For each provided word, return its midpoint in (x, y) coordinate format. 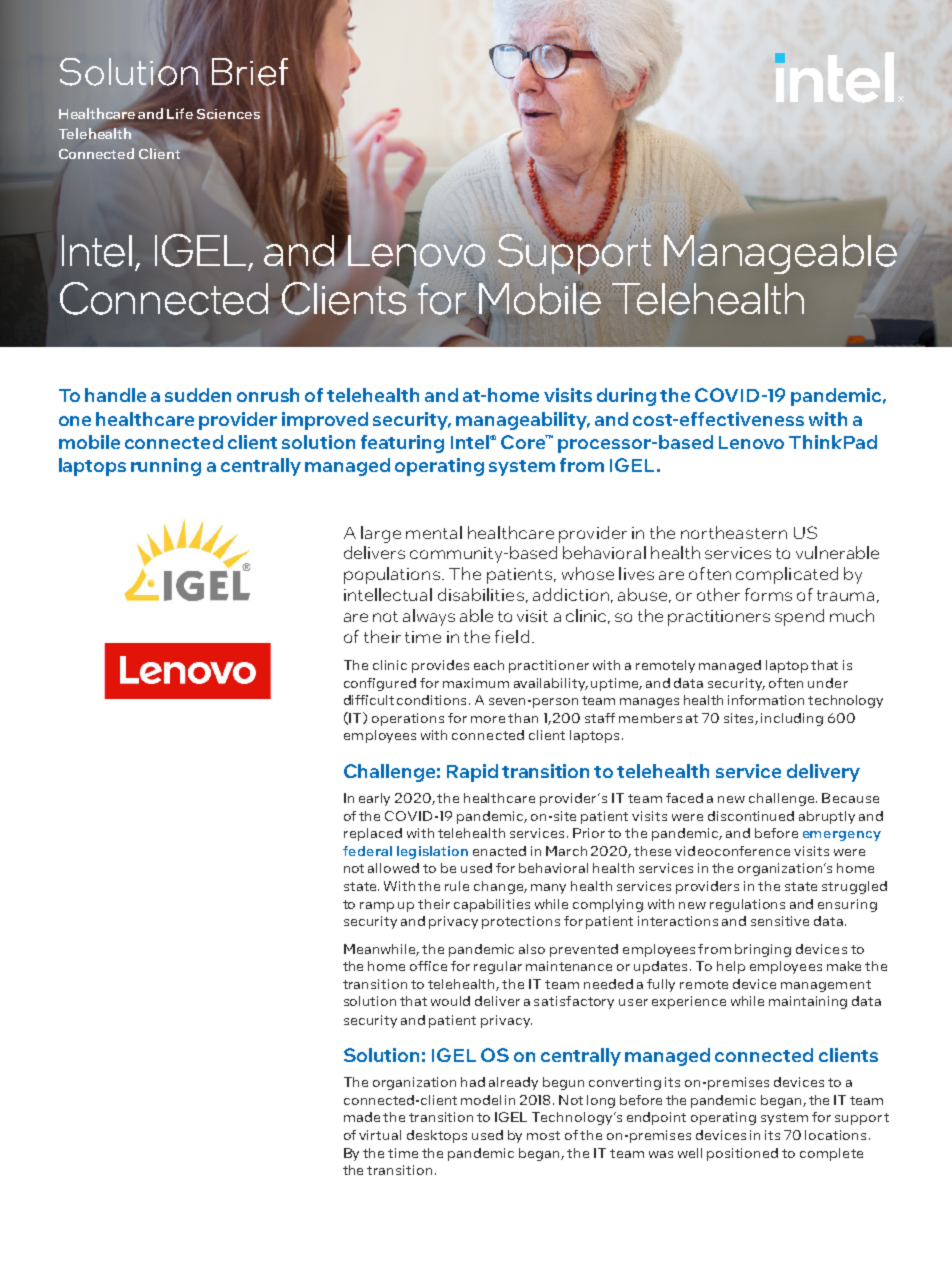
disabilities (481, 594)
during (626, 397)
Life (180, 113)
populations (392, 575)
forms (768, 594)
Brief (250, 72)
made (362, 1117)
